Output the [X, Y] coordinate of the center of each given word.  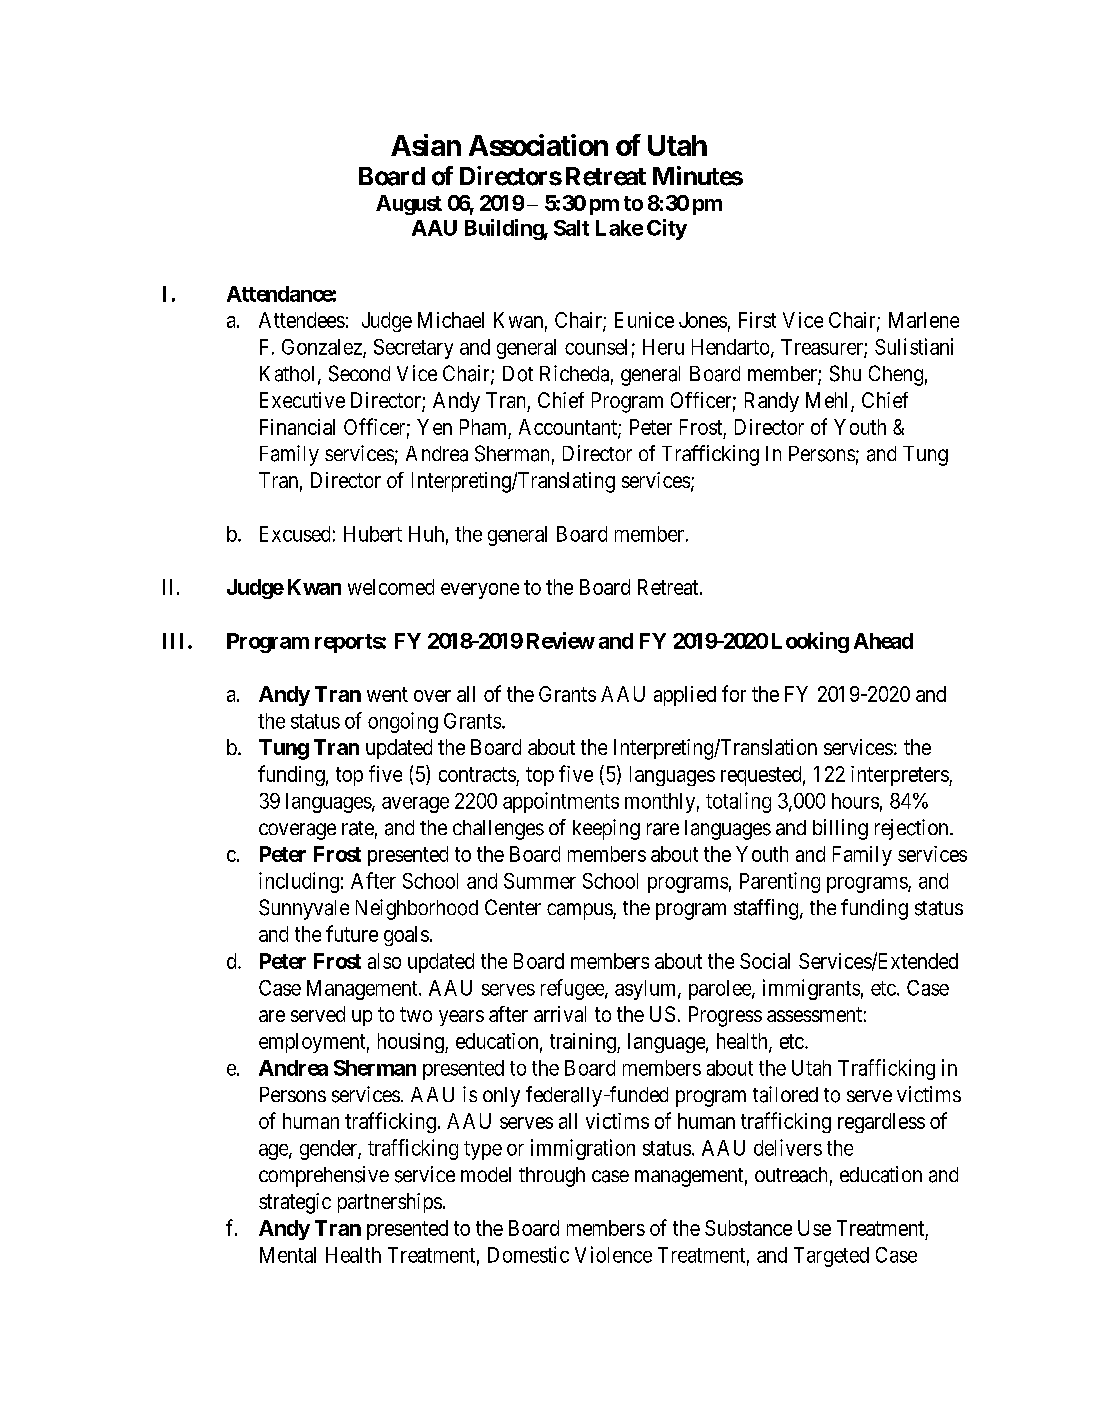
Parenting [780, 882]
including [299, 882]
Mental [288, 1255]
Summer [540, 881]
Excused [295, 534]
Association [538, 145]
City [667, 229]
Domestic [528, 1254]
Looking [810, 642]
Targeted [831, 1257]
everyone [480, 591]
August [409, 205]
